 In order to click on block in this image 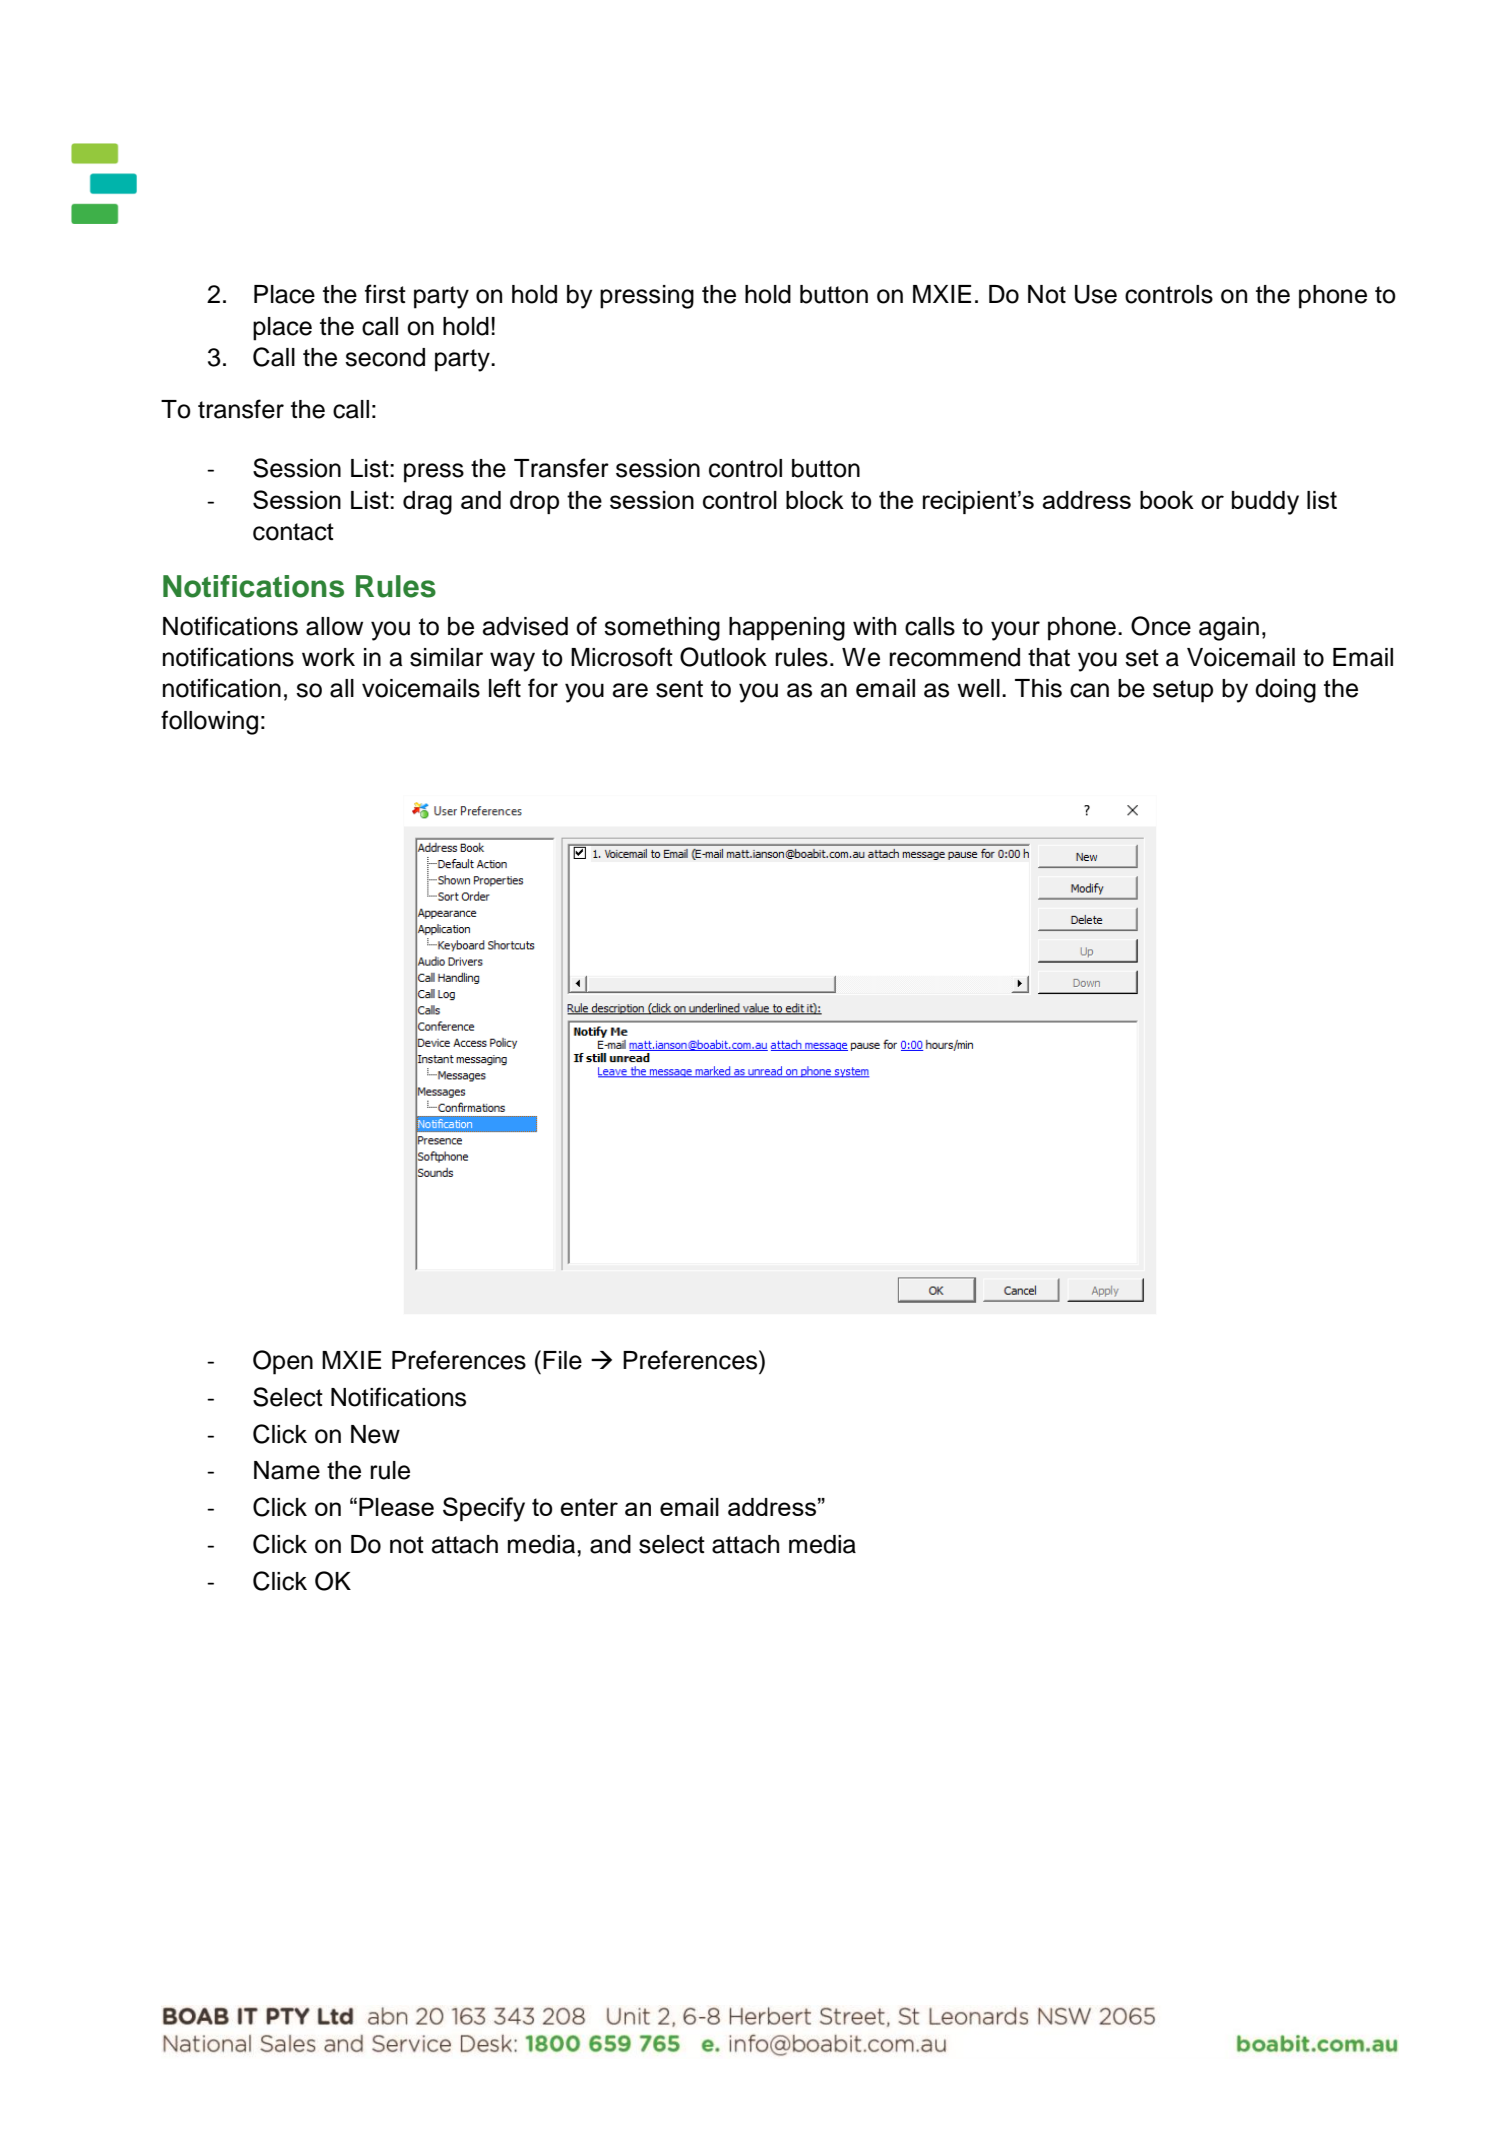, I will do `click(815, 500)`.
